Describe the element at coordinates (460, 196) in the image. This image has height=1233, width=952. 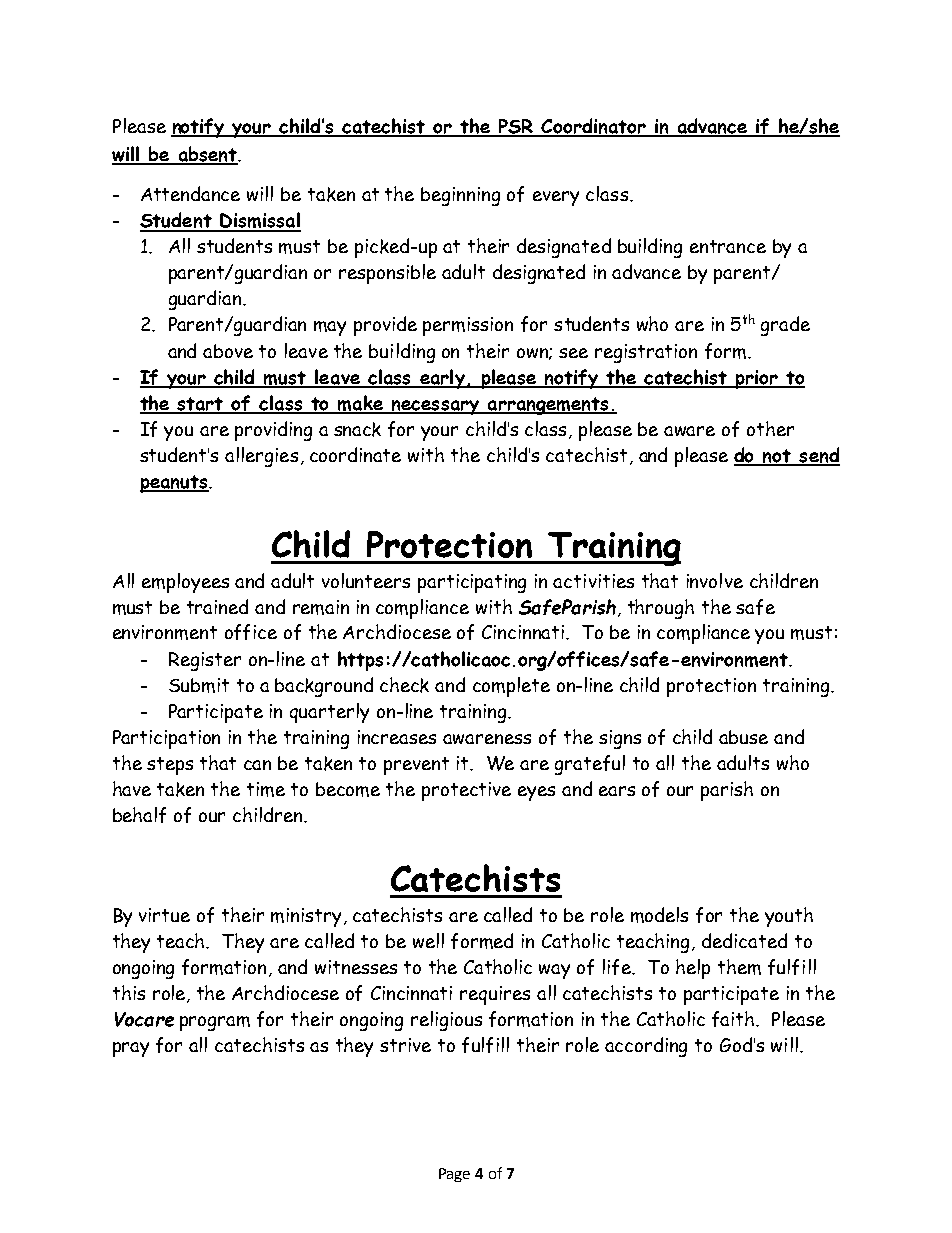
I see `beginning` at that location.
